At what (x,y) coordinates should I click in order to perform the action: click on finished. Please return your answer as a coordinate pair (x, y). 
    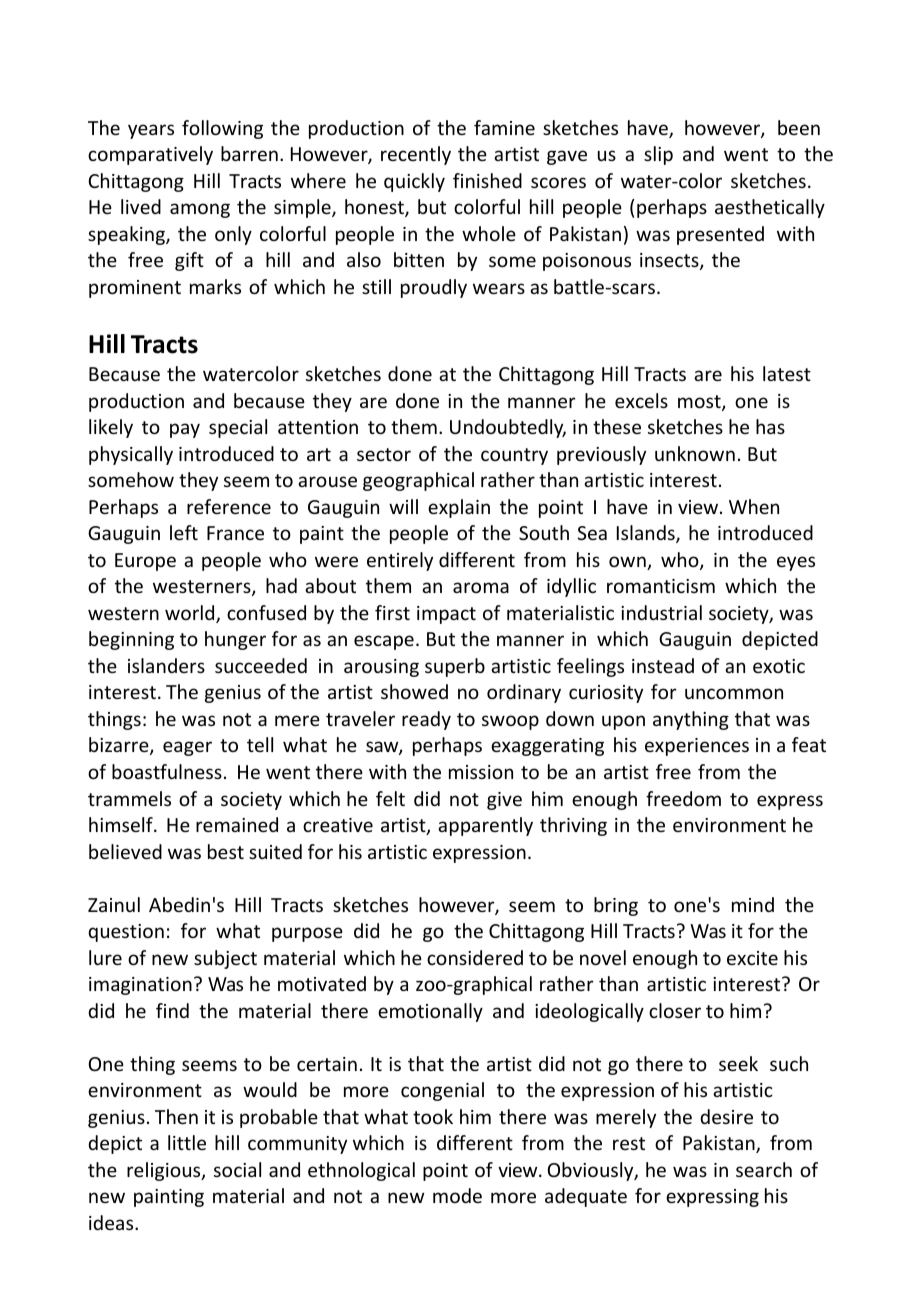
    Looking at the image, I should click on (487, 180).
